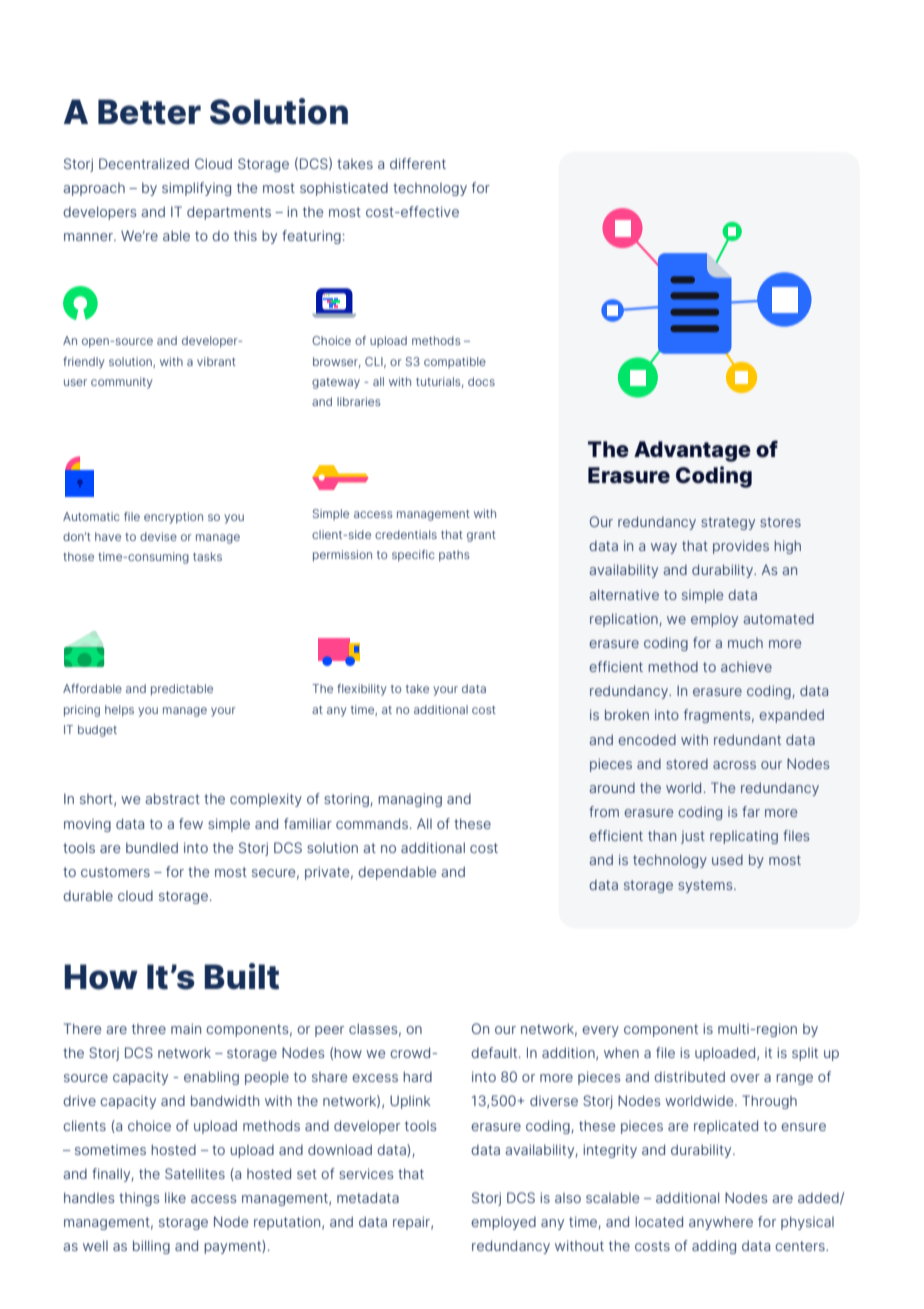 This screenshot has width=924, height=1309. What do you see at coordinates (344, 189) in the screenshot?
I see `sophisticated` at bounding box center [344, 189].
